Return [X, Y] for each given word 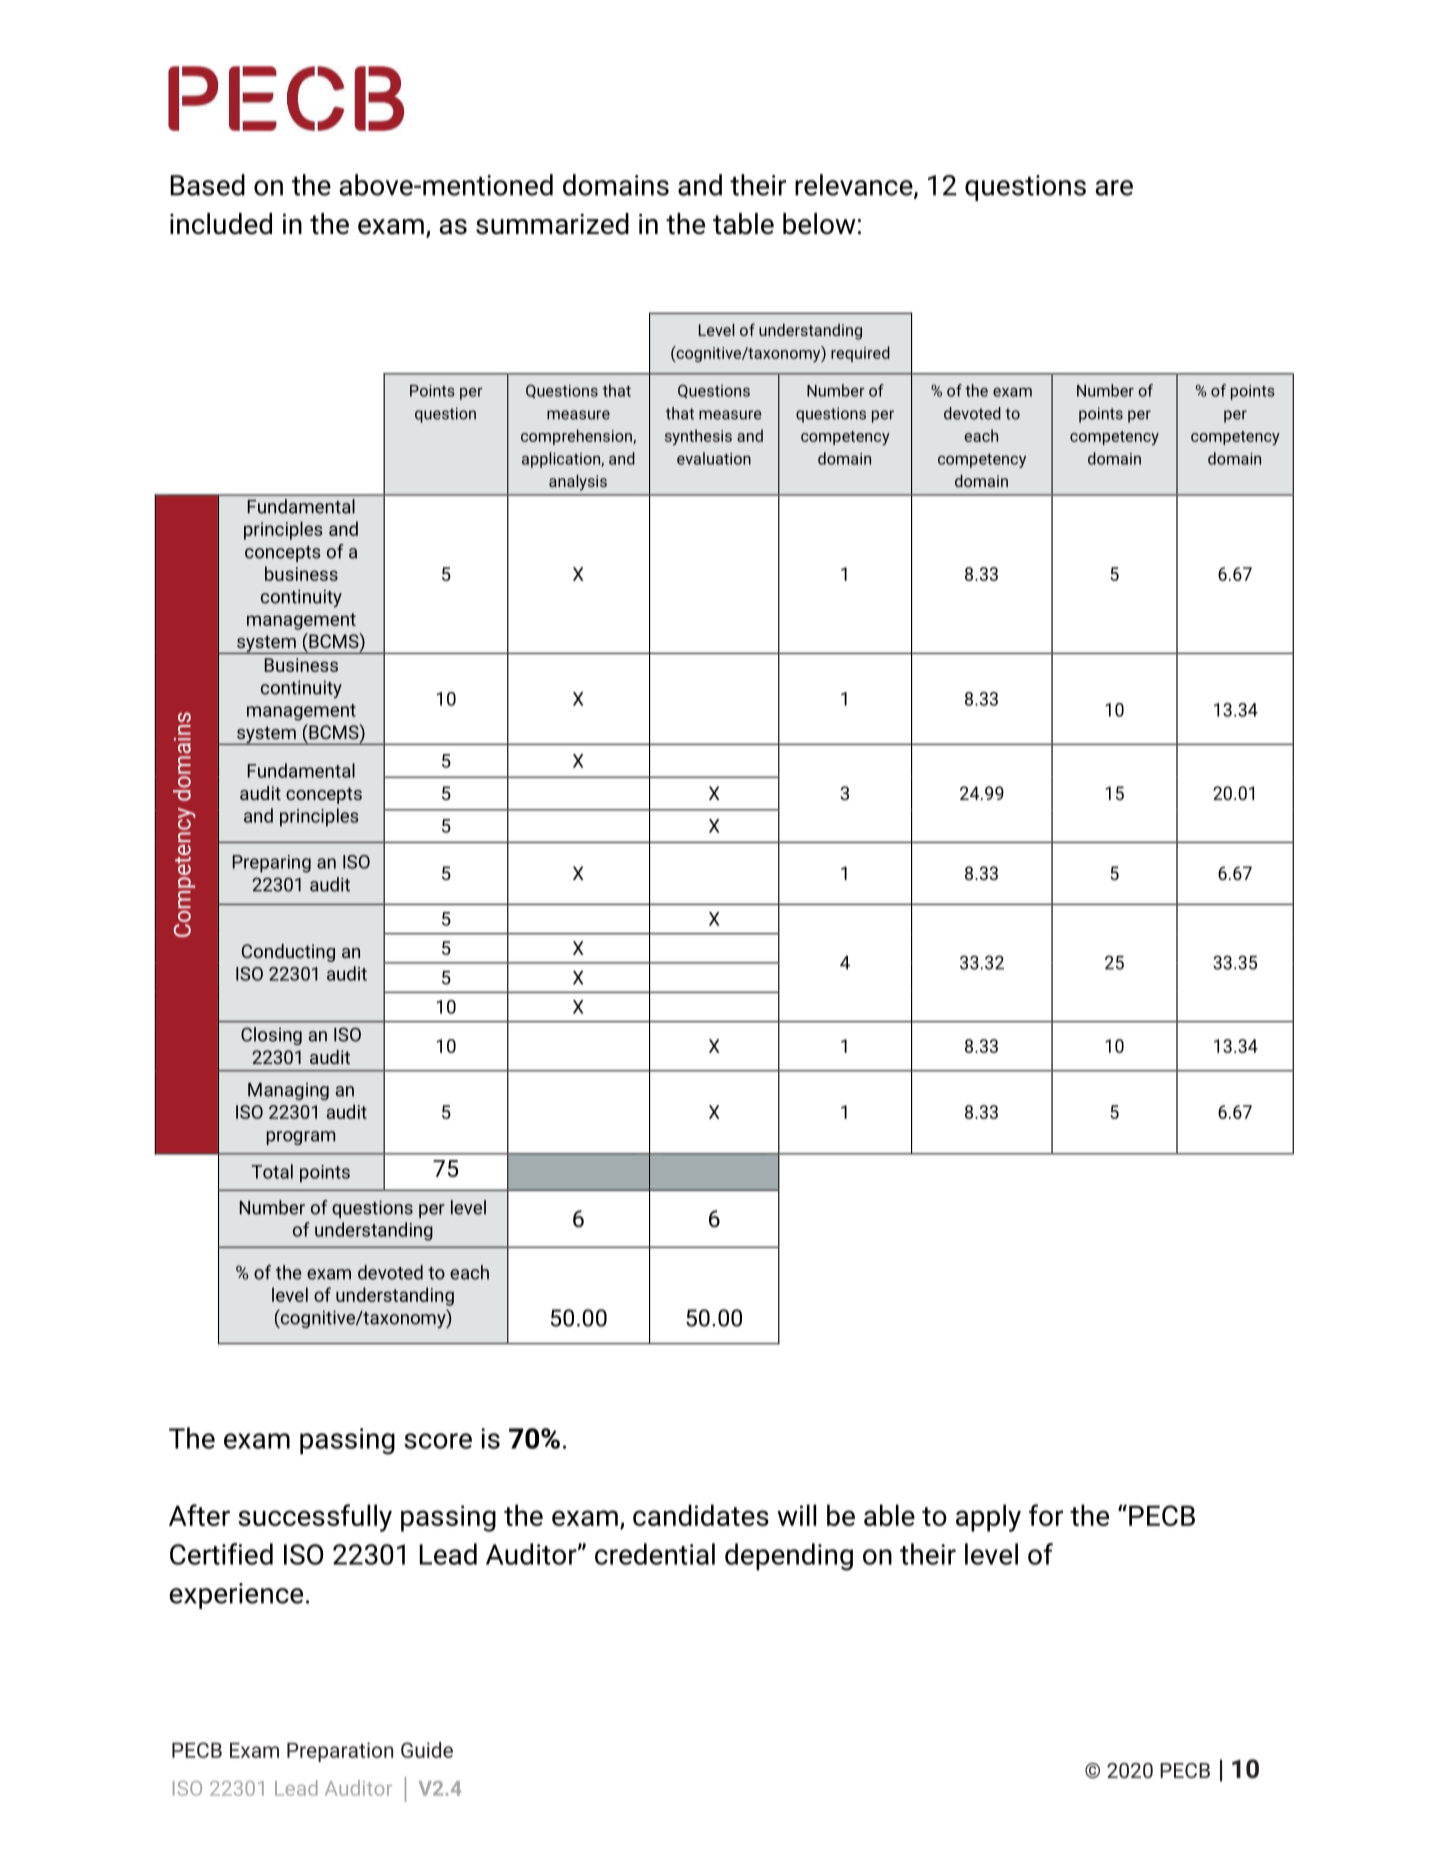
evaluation [714, 458]
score [438, 1441]
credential [655, 1554]
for [1046, 1515]
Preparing [272, 864]
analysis [578, 482]
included [221, 224]
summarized [552, 224]
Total [272, 1171]
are [1114, 188]
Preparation [340, 1752]
